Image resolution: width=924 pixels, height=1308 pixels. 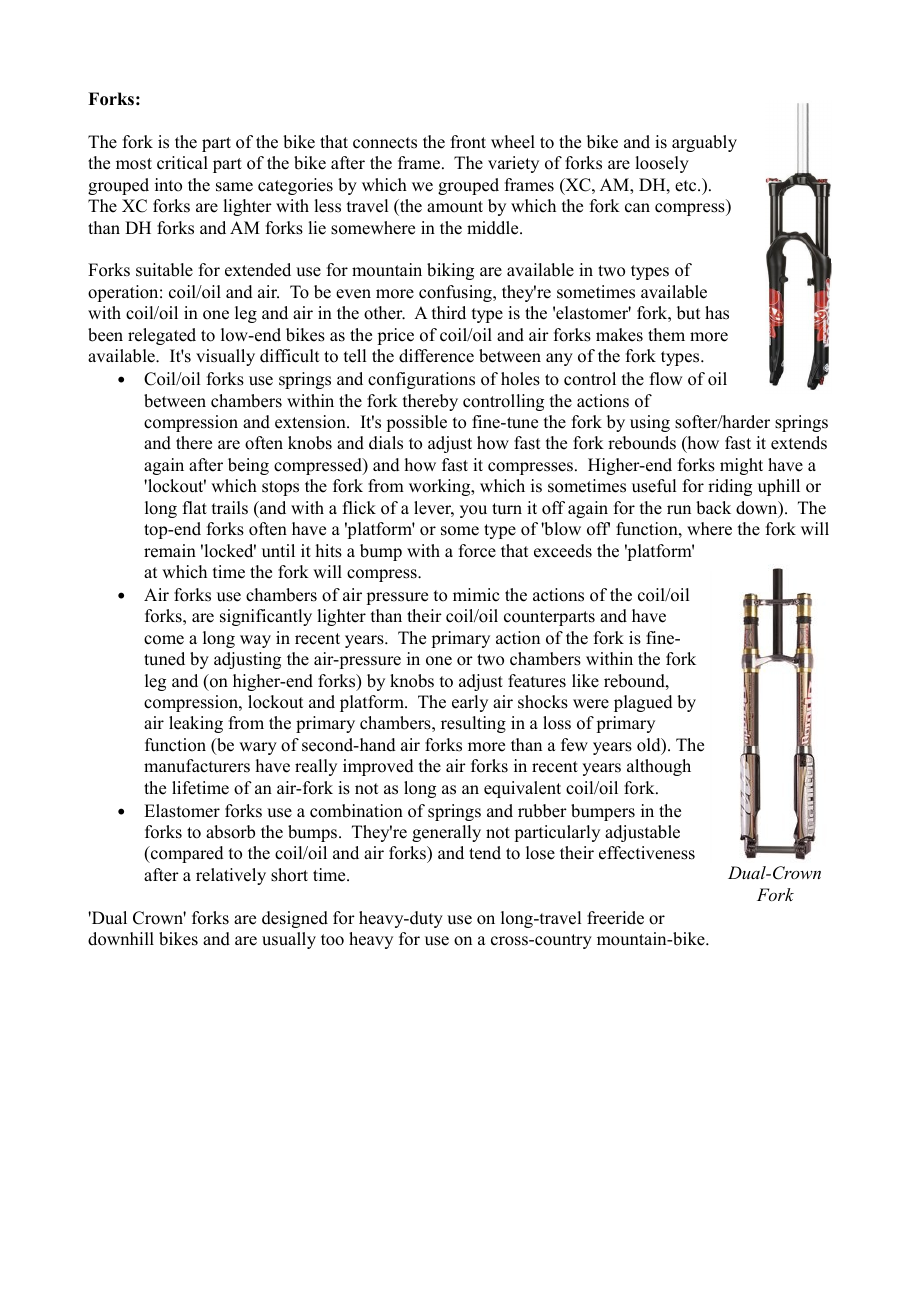 I want to click on critical, so click(x=182, y=163).
